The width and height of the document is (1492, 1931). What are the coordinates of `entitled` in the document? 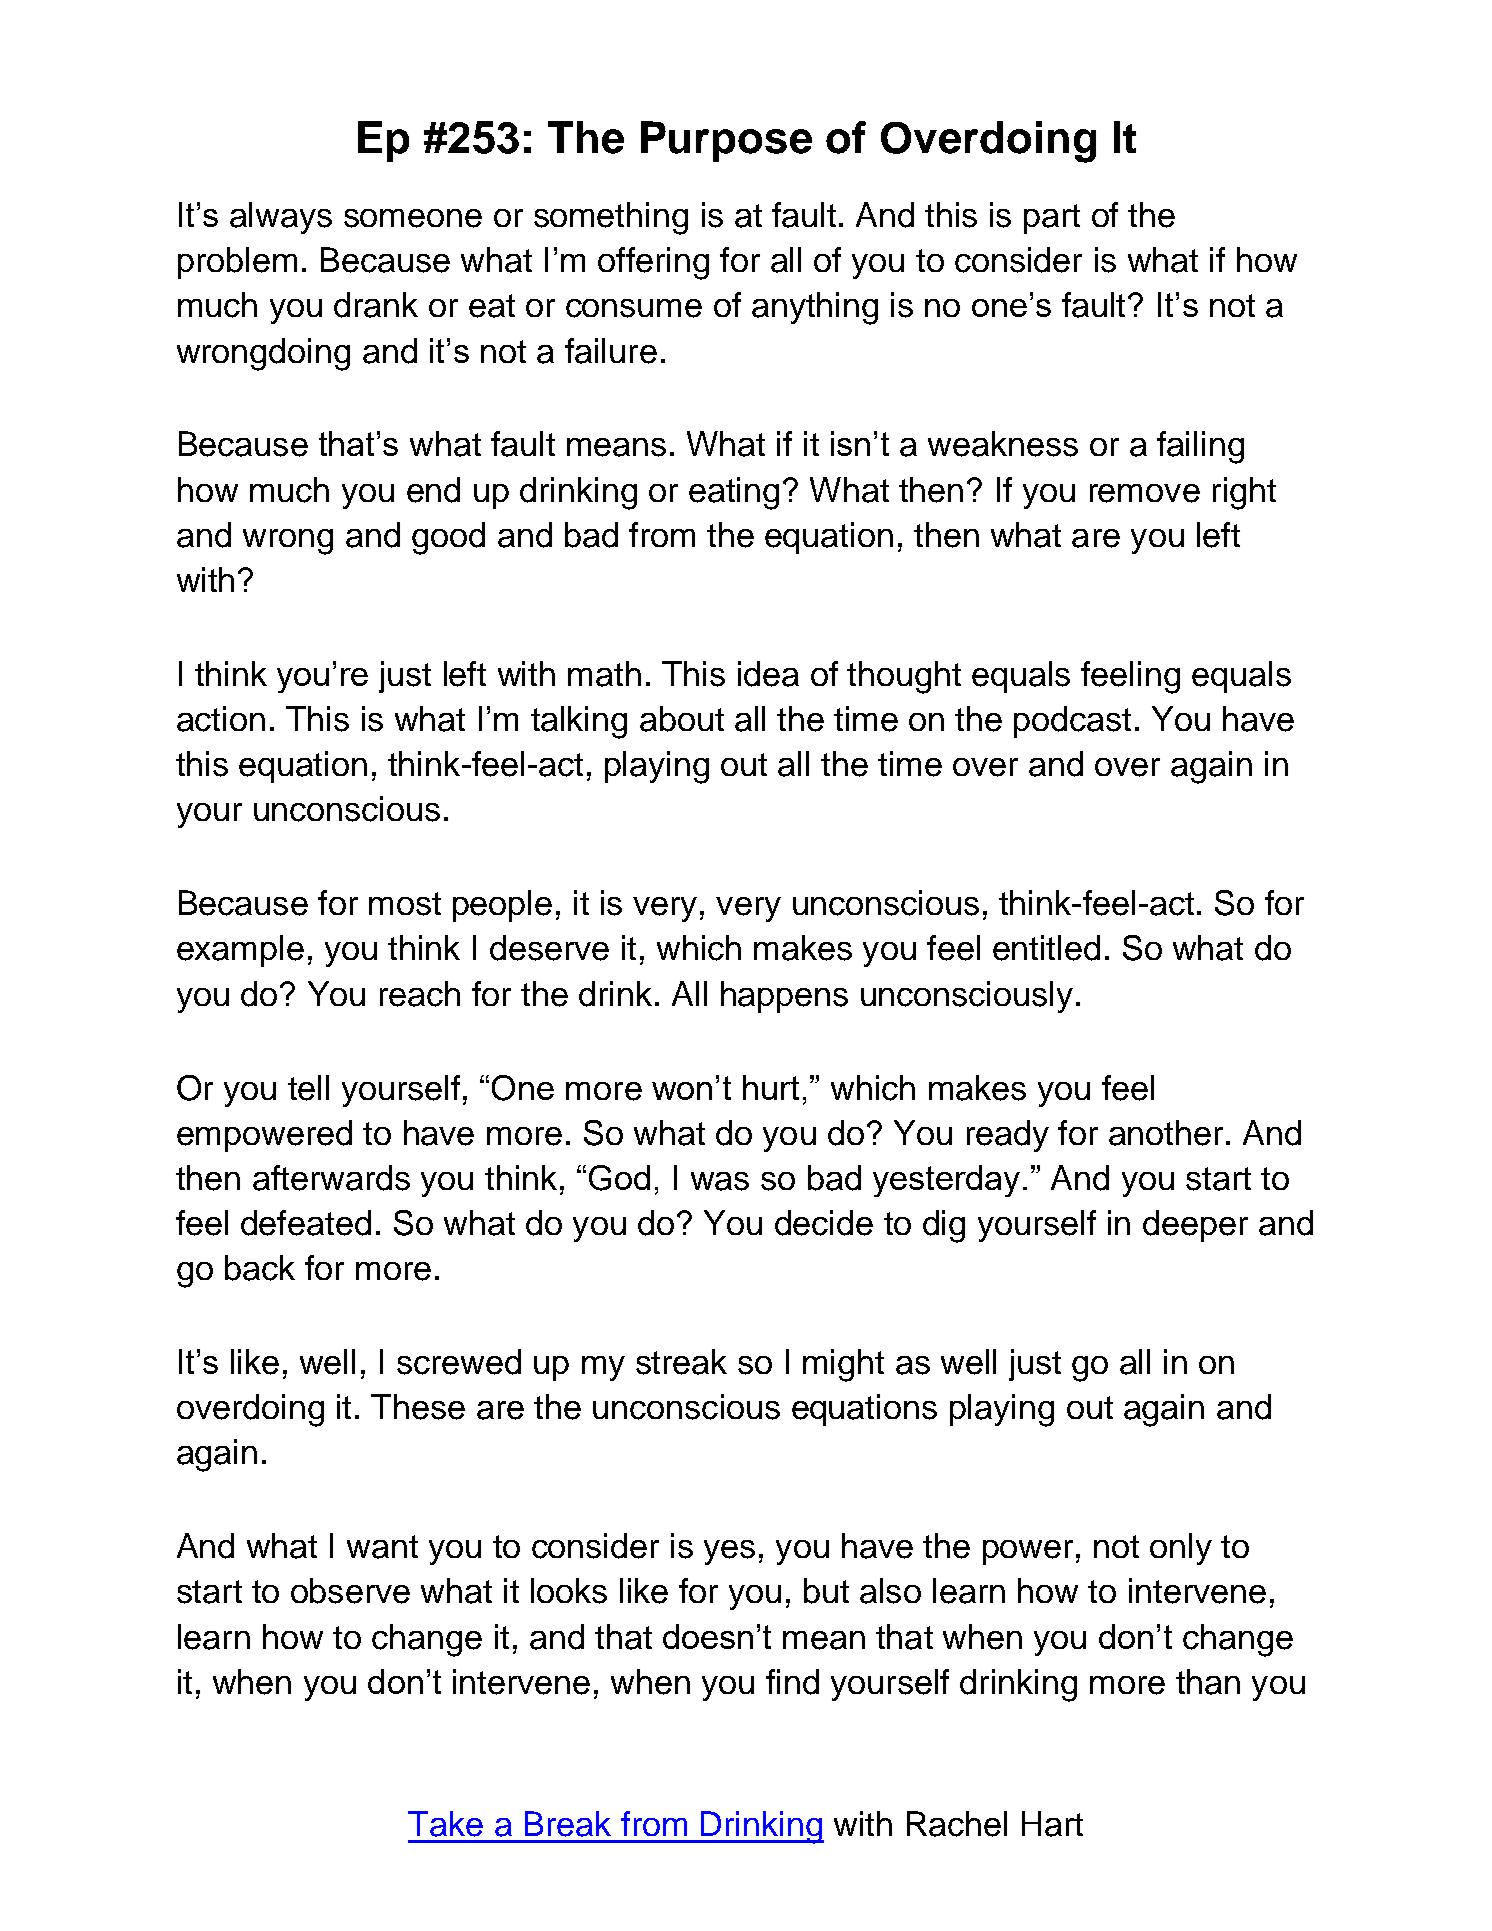 It's located at (1046, 948).
